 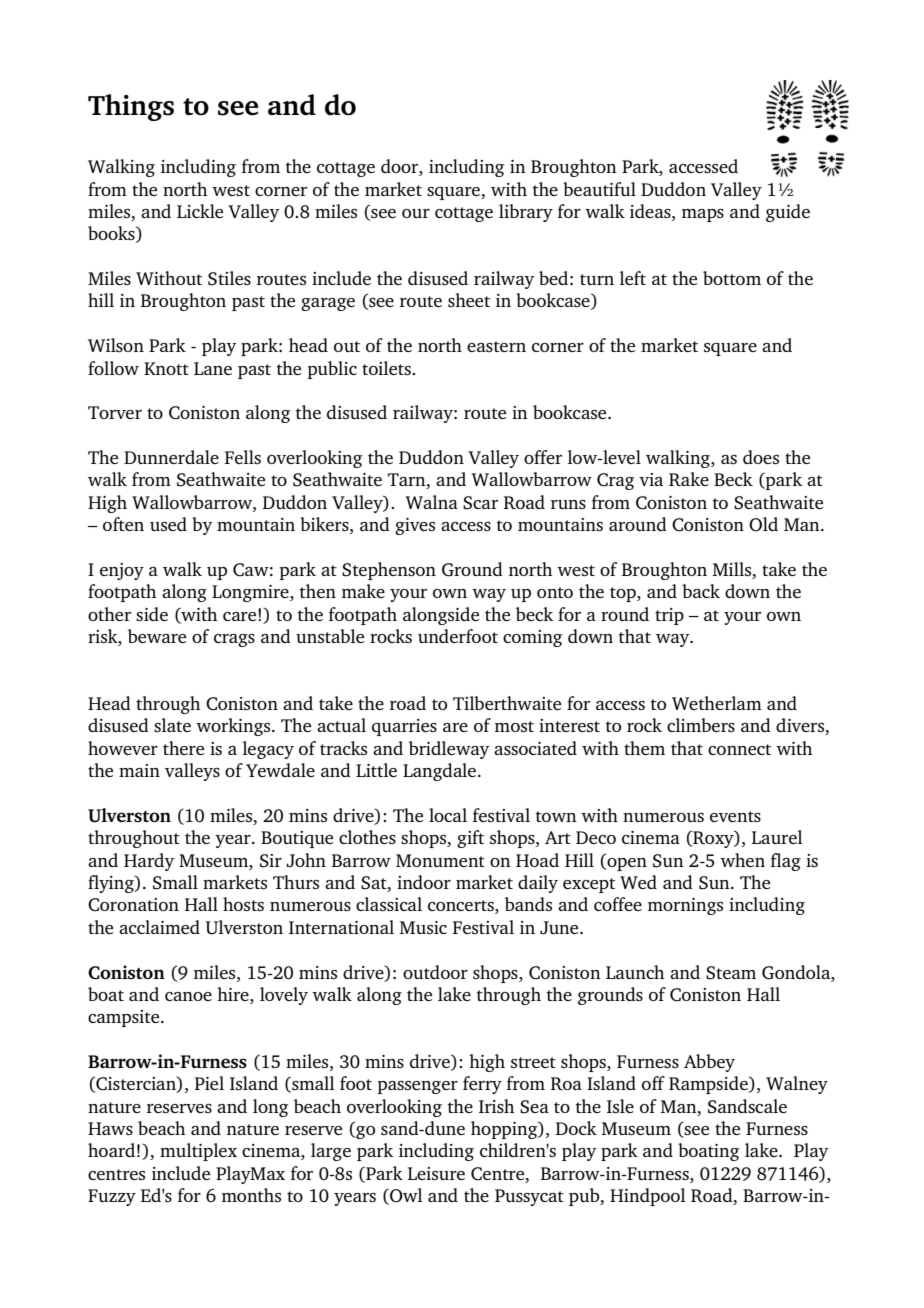 I want to click on maps, so click(x=703, y=215).
